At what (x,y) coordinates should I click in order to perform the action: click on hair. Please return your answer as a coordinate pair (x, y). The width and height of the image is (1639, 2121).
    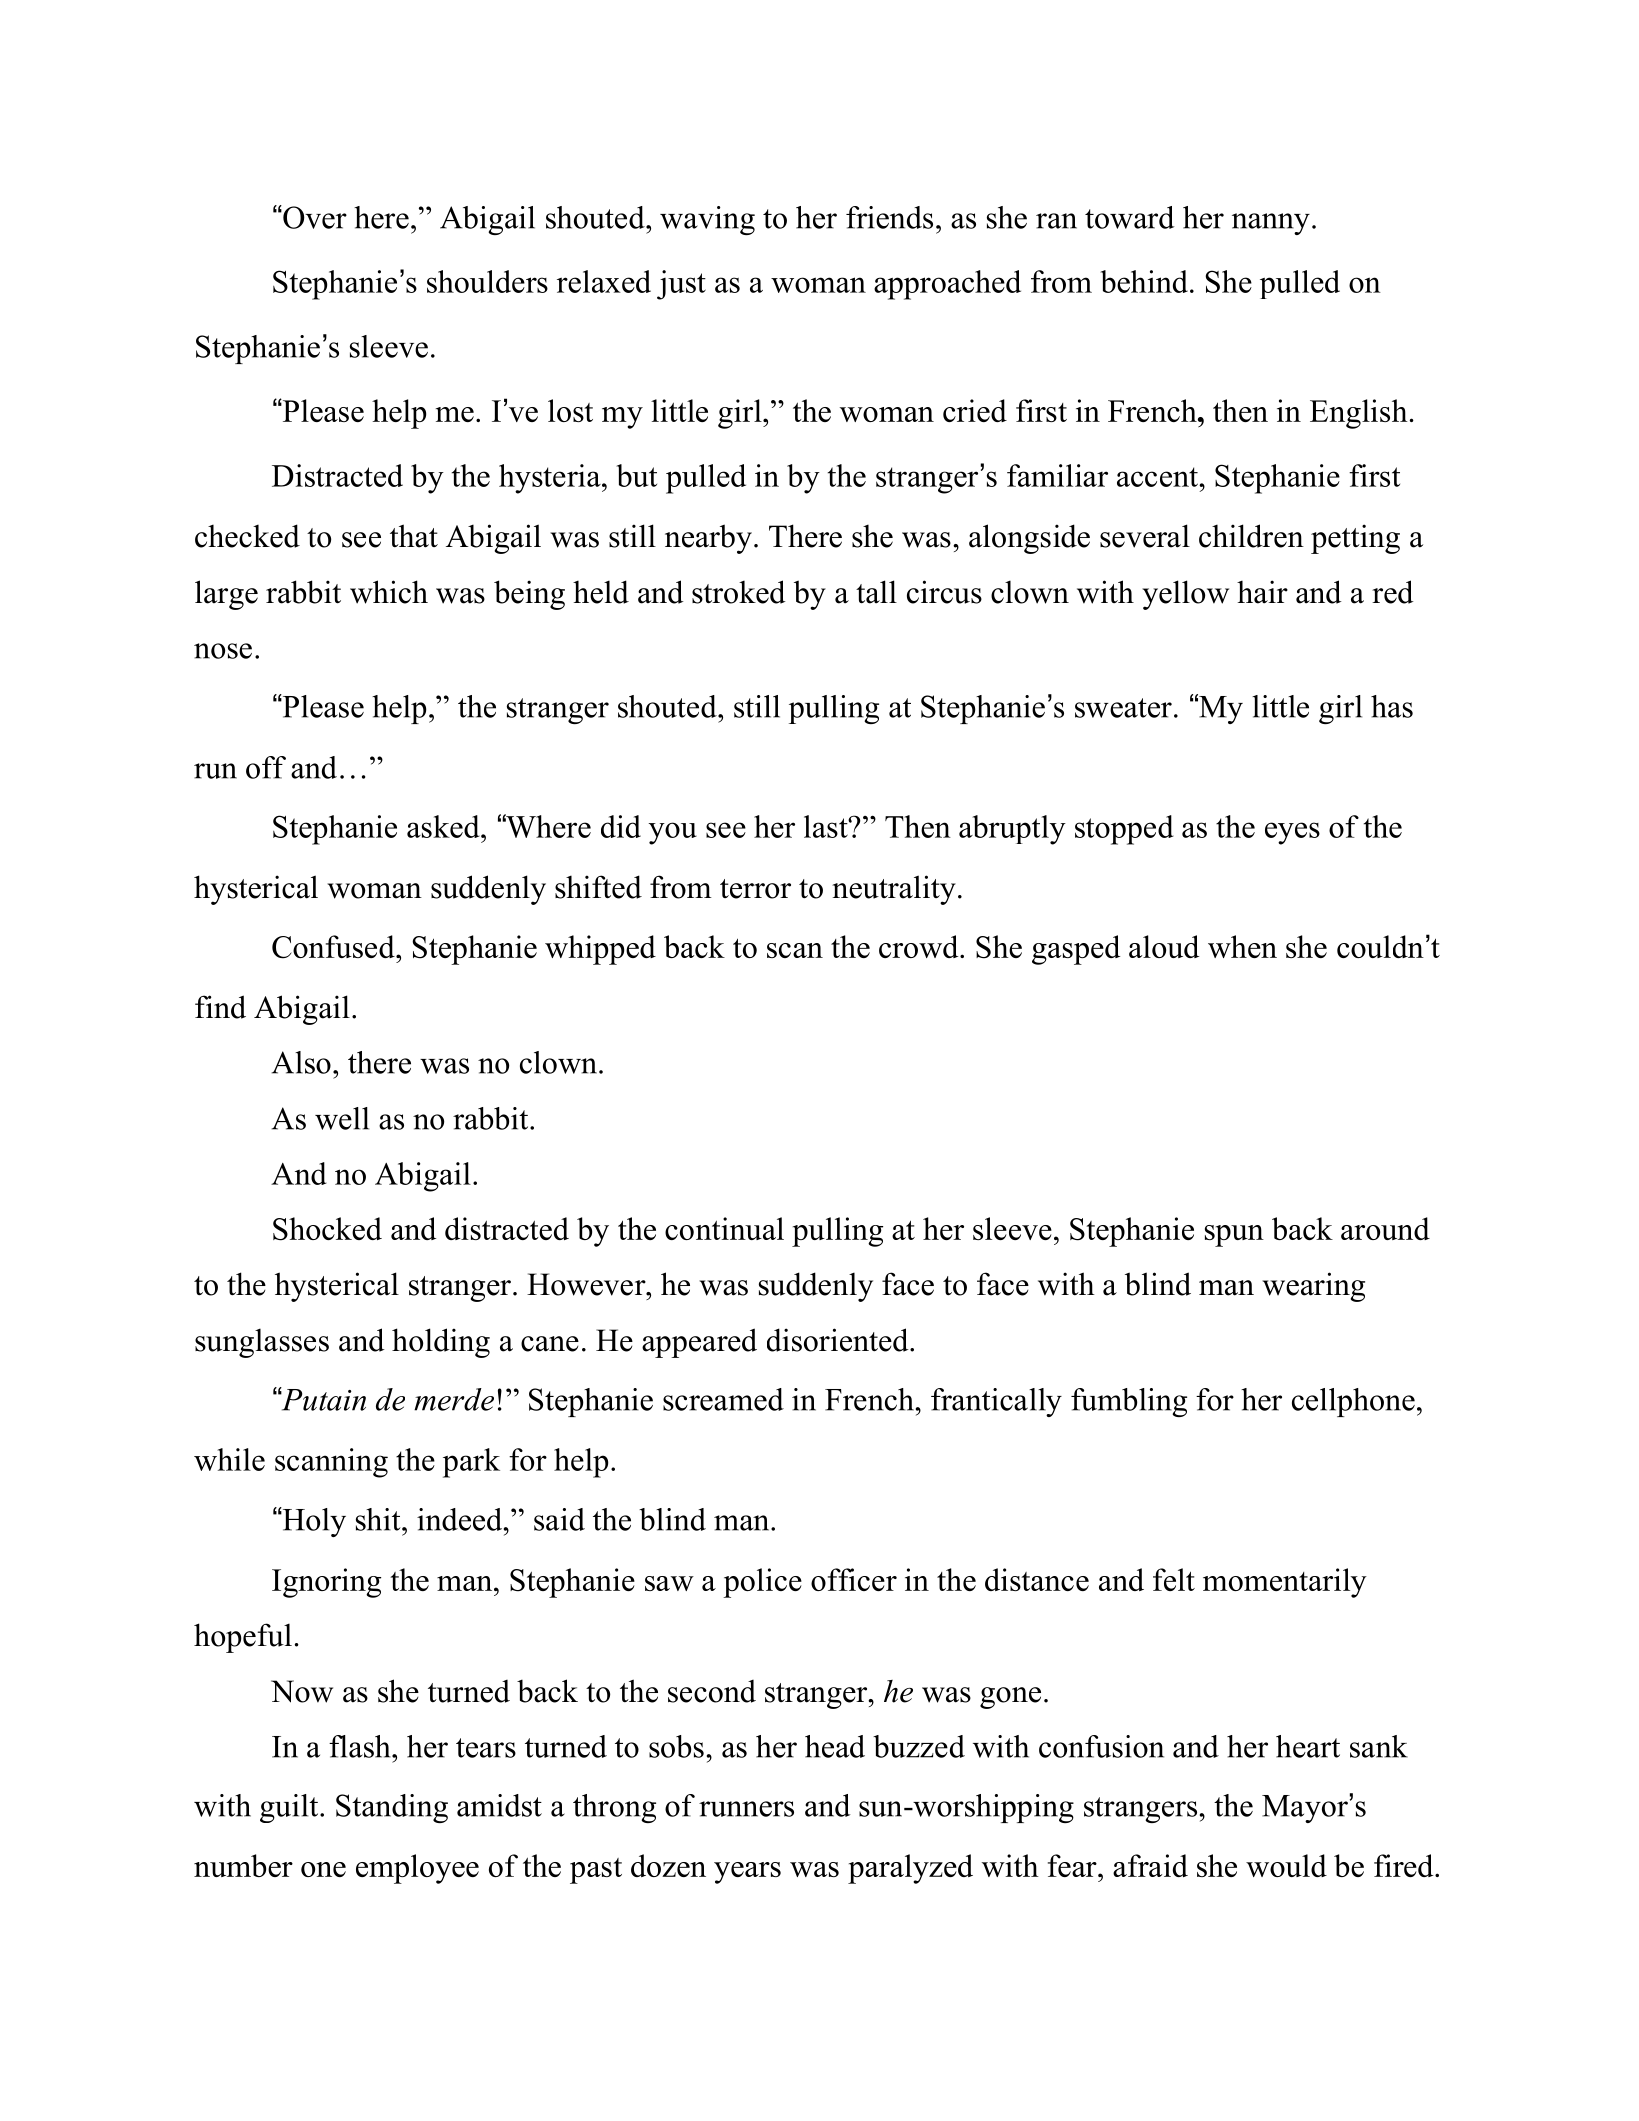
    Looking at the image, I should click on (1262, 592).
